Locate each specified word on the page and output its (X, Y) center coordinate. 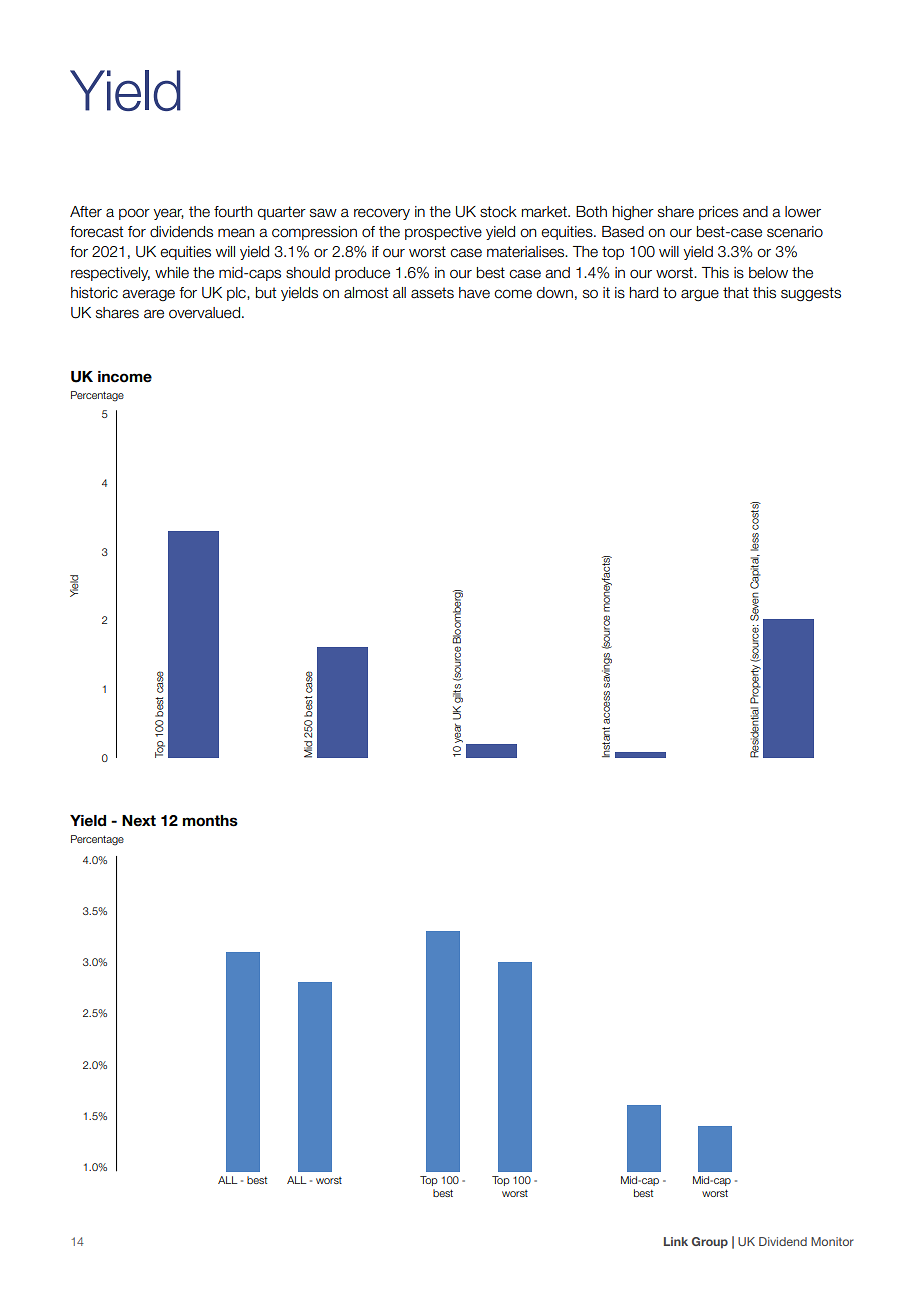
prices (718, 213)
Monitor (832, 1241)
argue (700, 295)
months (210, 821)
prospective (443, 233)
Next (139, 821)
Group (710, 1242)
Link (676, 1241)
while (172, 273)
